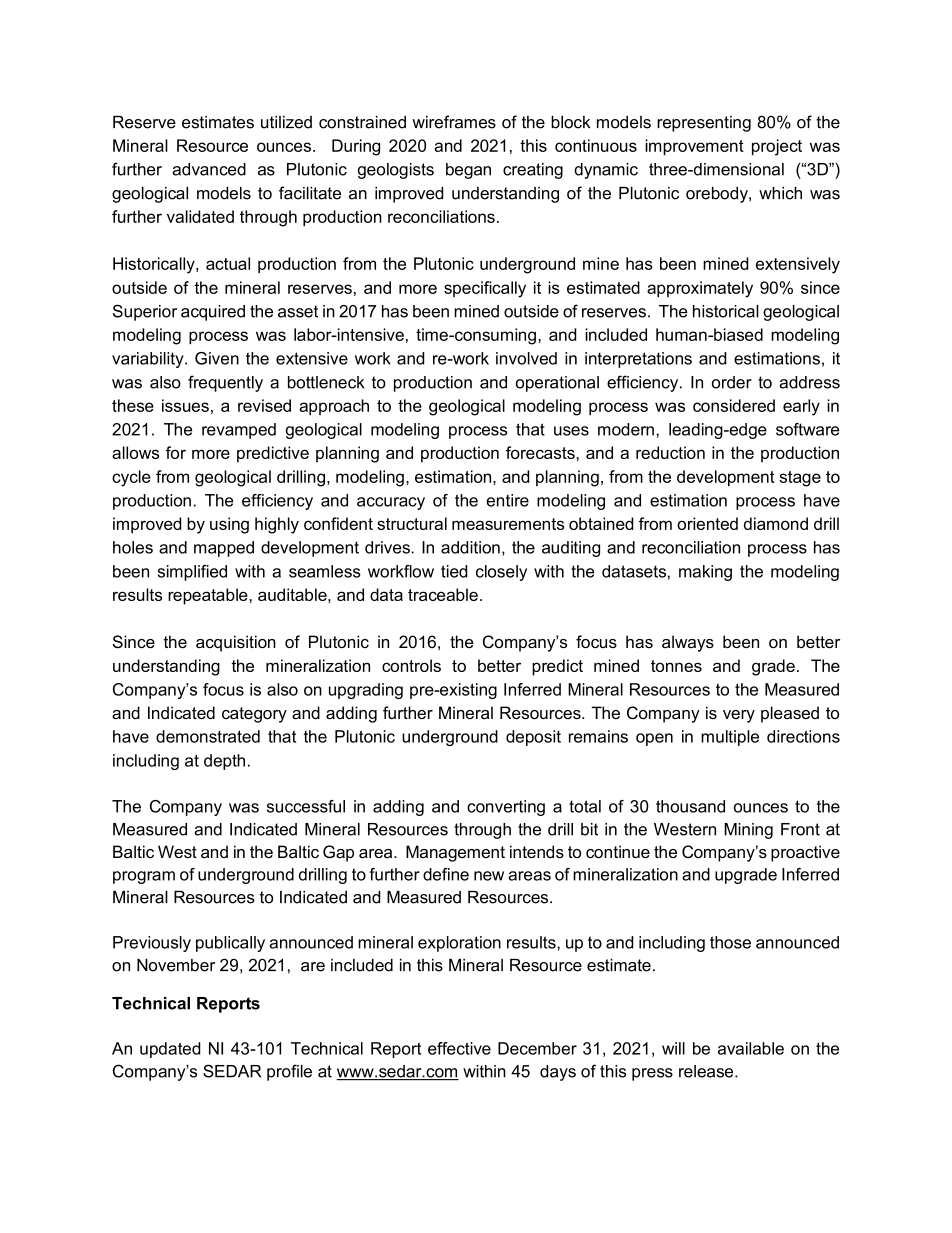 The width and height of the screenshot is (952, 1233). Describe the element at coordinates (459, 1048) in the screenshot. I see `effective` at that location.
